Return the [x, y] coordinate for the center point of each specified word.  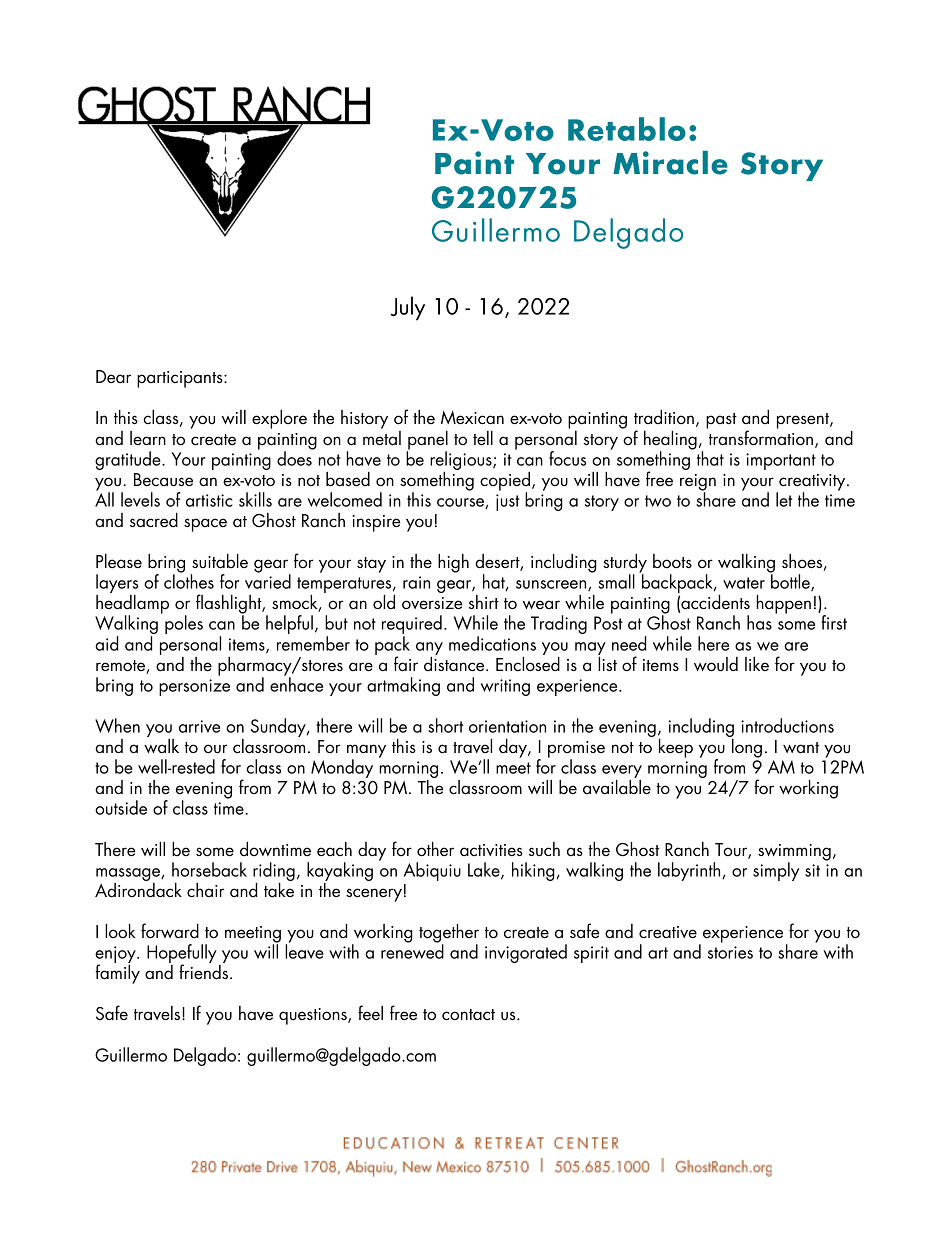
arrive [199, 726]
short [445, 725]
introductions [787, 725]
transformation [760, 437]
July [408, 308]
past [721, 421]
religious [462, 462]
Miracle [670, 163]
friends [203, 971]
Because [163, 480]
